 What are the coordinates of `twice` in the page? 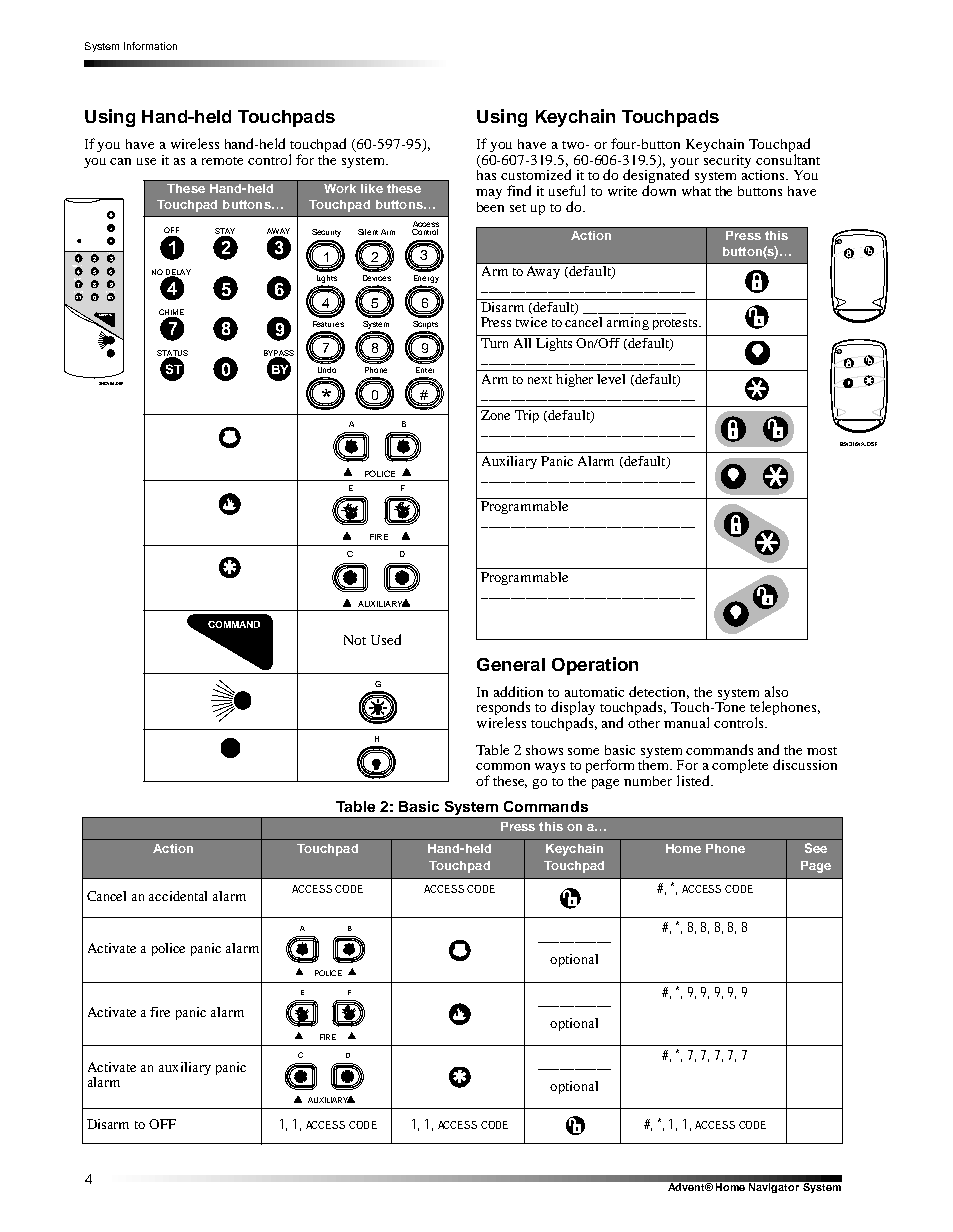 It's located at (531, 322).
